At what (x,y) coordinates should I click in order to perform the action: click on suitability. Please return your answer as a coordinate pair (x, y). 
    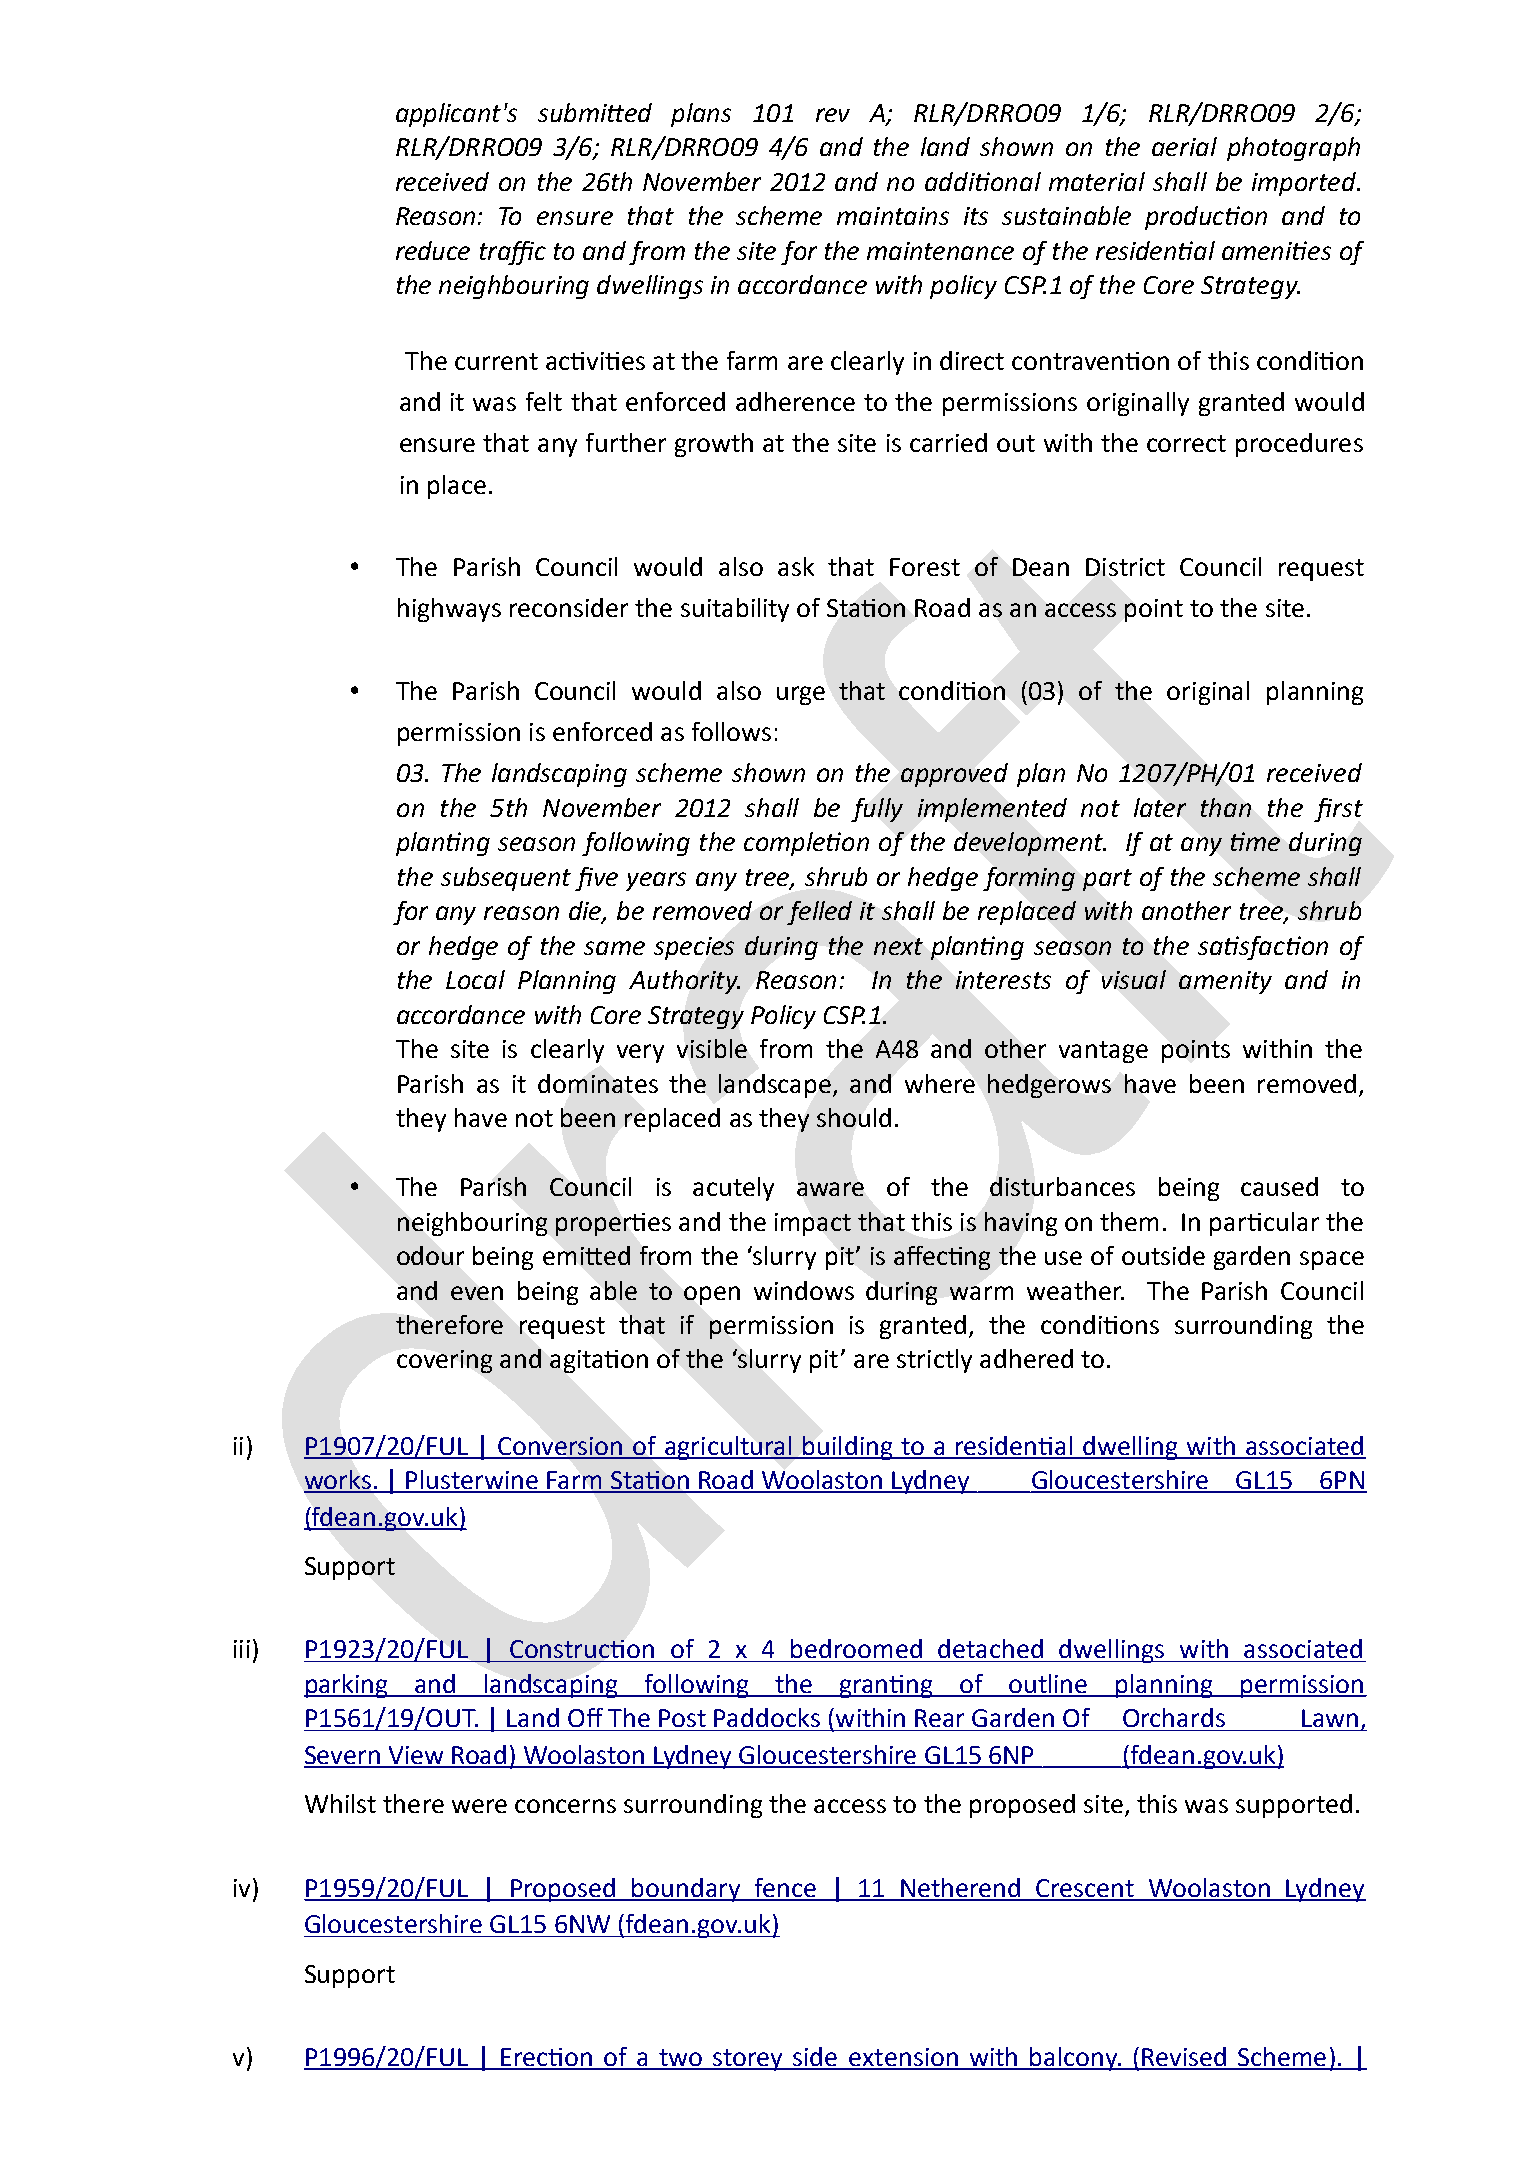
    Looking at the image, I should click on (735, 610).
